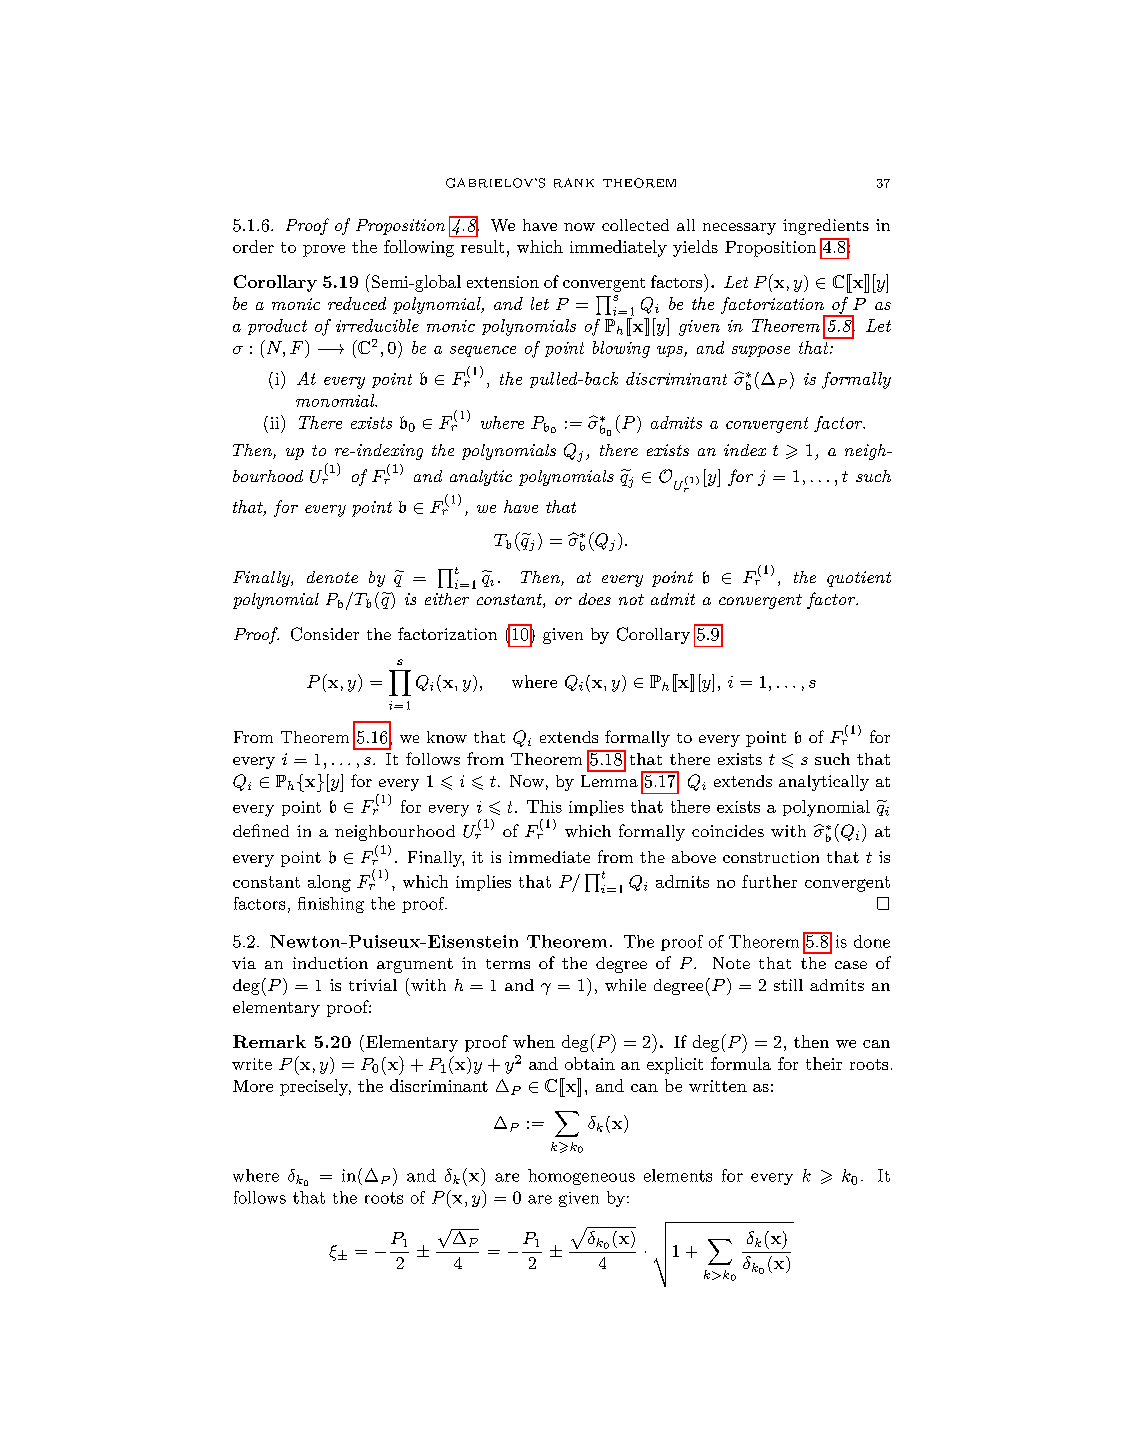 Image resolution: width=1123 pixels, height=1453 pixels. What do you see at coordinates (824, 1063) in the screenshot?
I see `their` at bounding box center [824, 1063].
